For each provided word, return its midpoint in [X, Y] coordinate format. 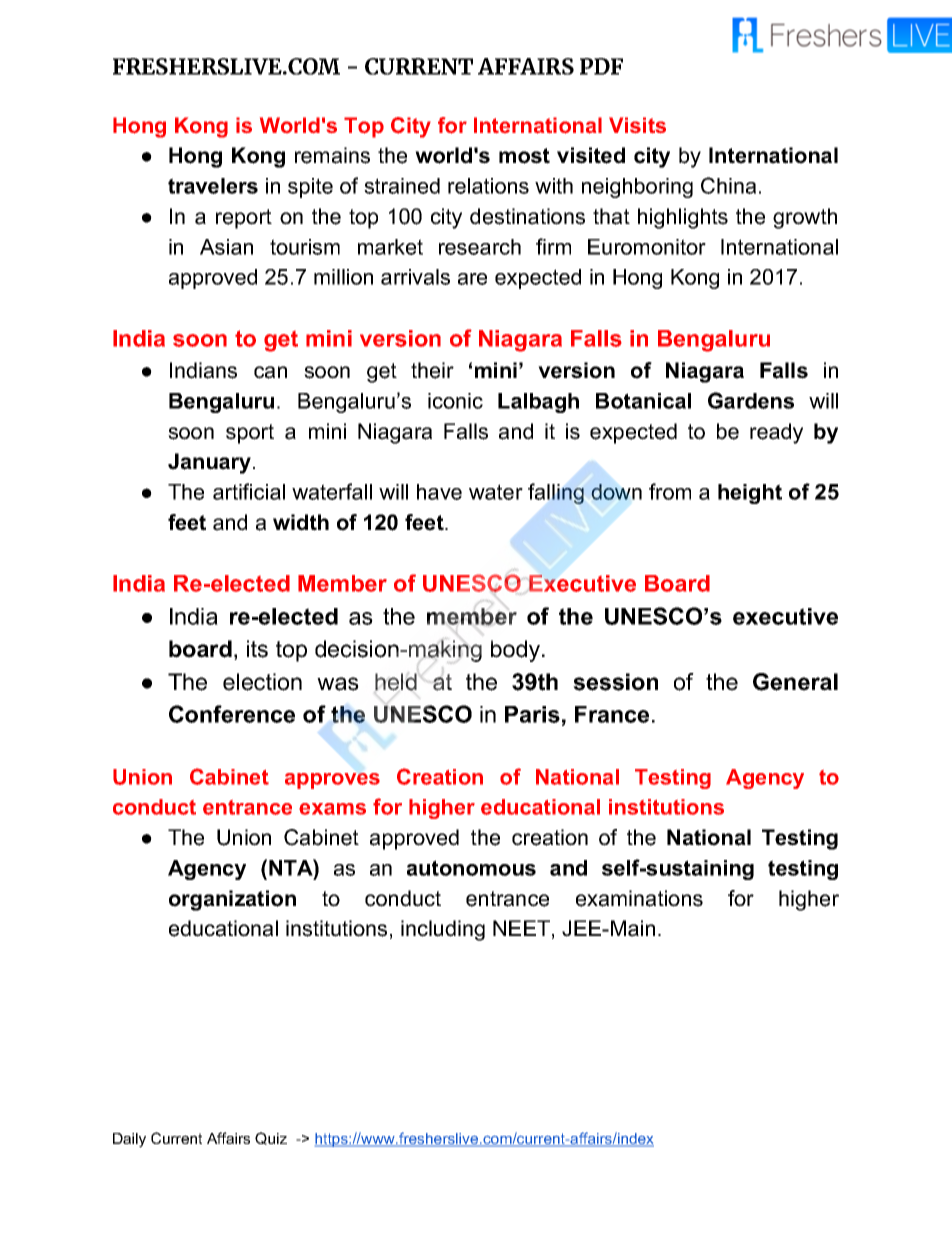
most [524, 156]
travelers [213, 186]
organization [232, 900]
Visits [637, 125]
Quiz [271, 1138]
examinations [639, 898]
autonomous [471, 868]
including [443, 930]
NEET [521, 928]
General [795, 682]
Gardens [751, 400]
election [262, 682]
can [270, 372]
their [432, 370]
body [515, 651]
